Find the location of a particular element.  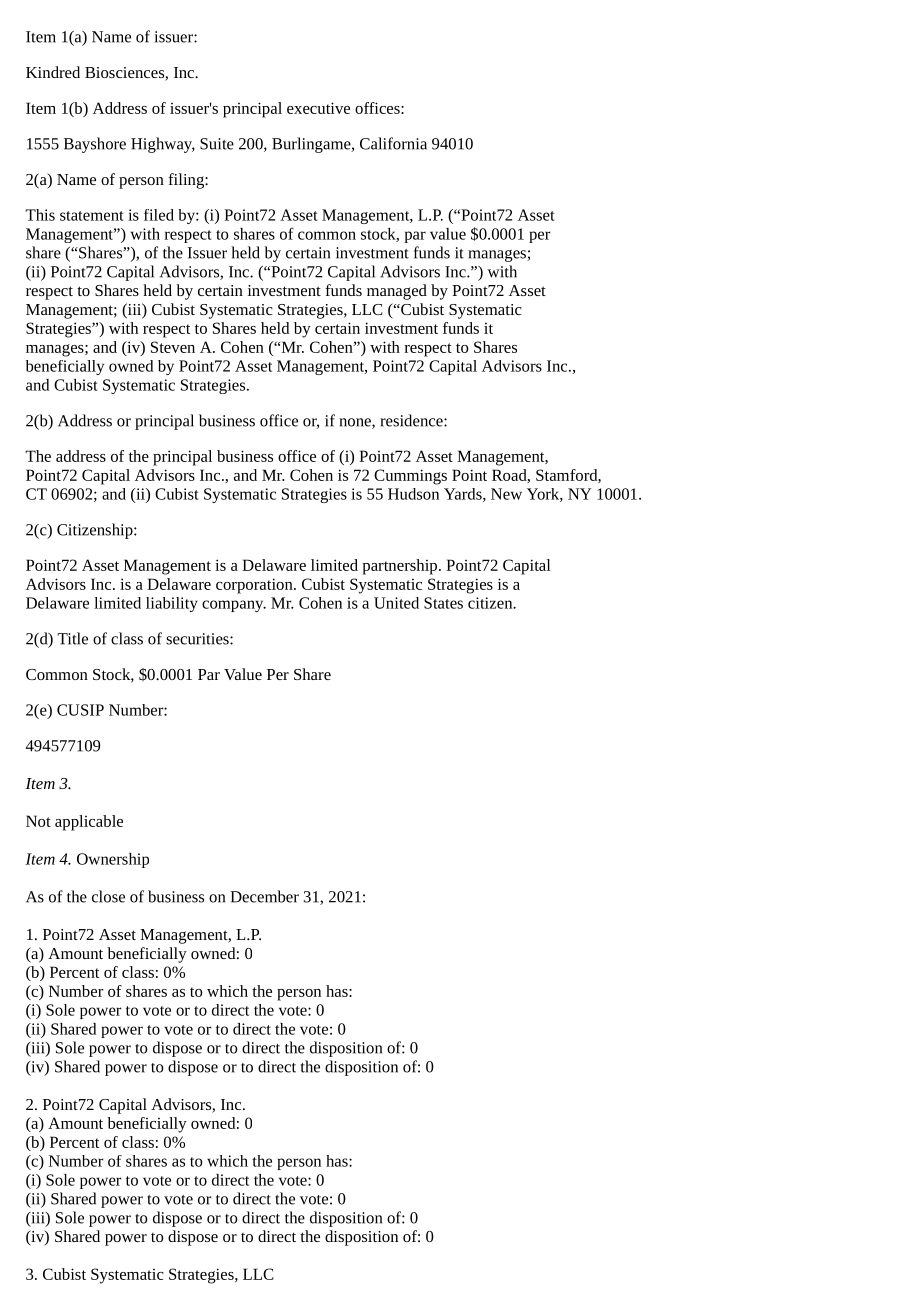

corporation is located at coordinates (255, 586).
